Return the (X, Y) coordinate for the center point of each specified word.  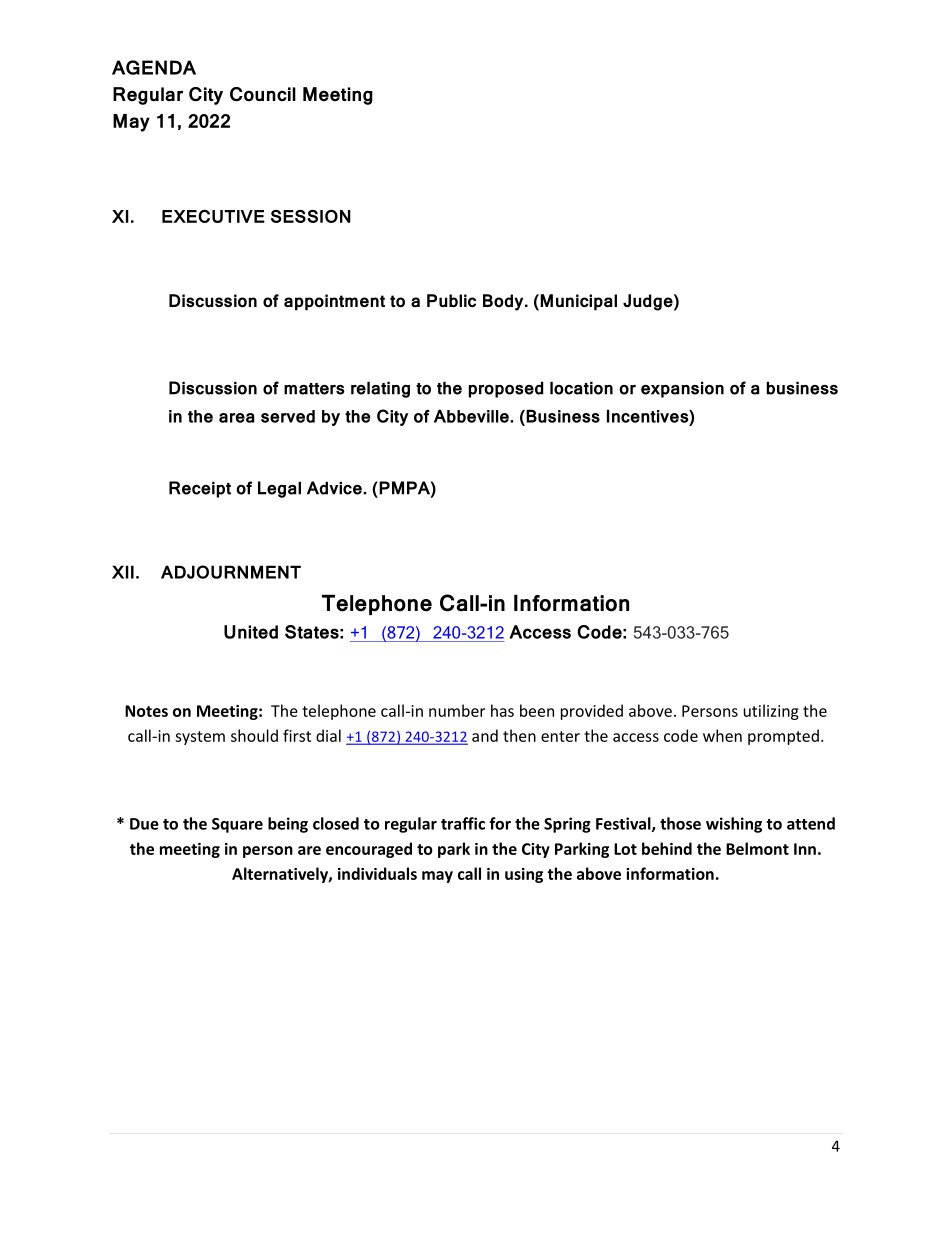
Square (237, 825)
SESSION (311, 216)
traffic (463, 823)
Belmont (757, 848)
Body (504, 302)
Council (263, 94)
